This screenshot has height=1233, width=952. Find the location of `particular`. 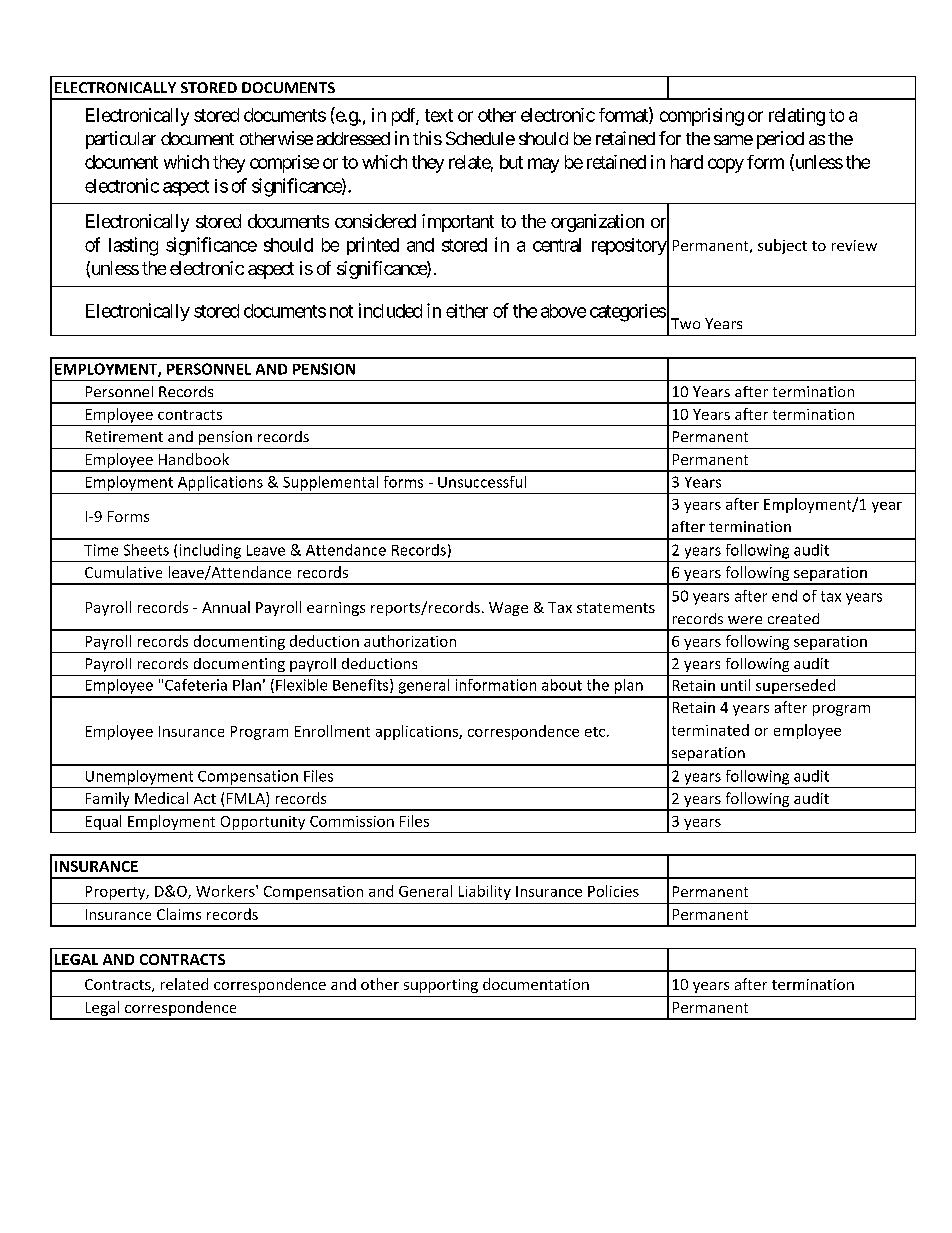

particular is located at coordinates (121, 140).
